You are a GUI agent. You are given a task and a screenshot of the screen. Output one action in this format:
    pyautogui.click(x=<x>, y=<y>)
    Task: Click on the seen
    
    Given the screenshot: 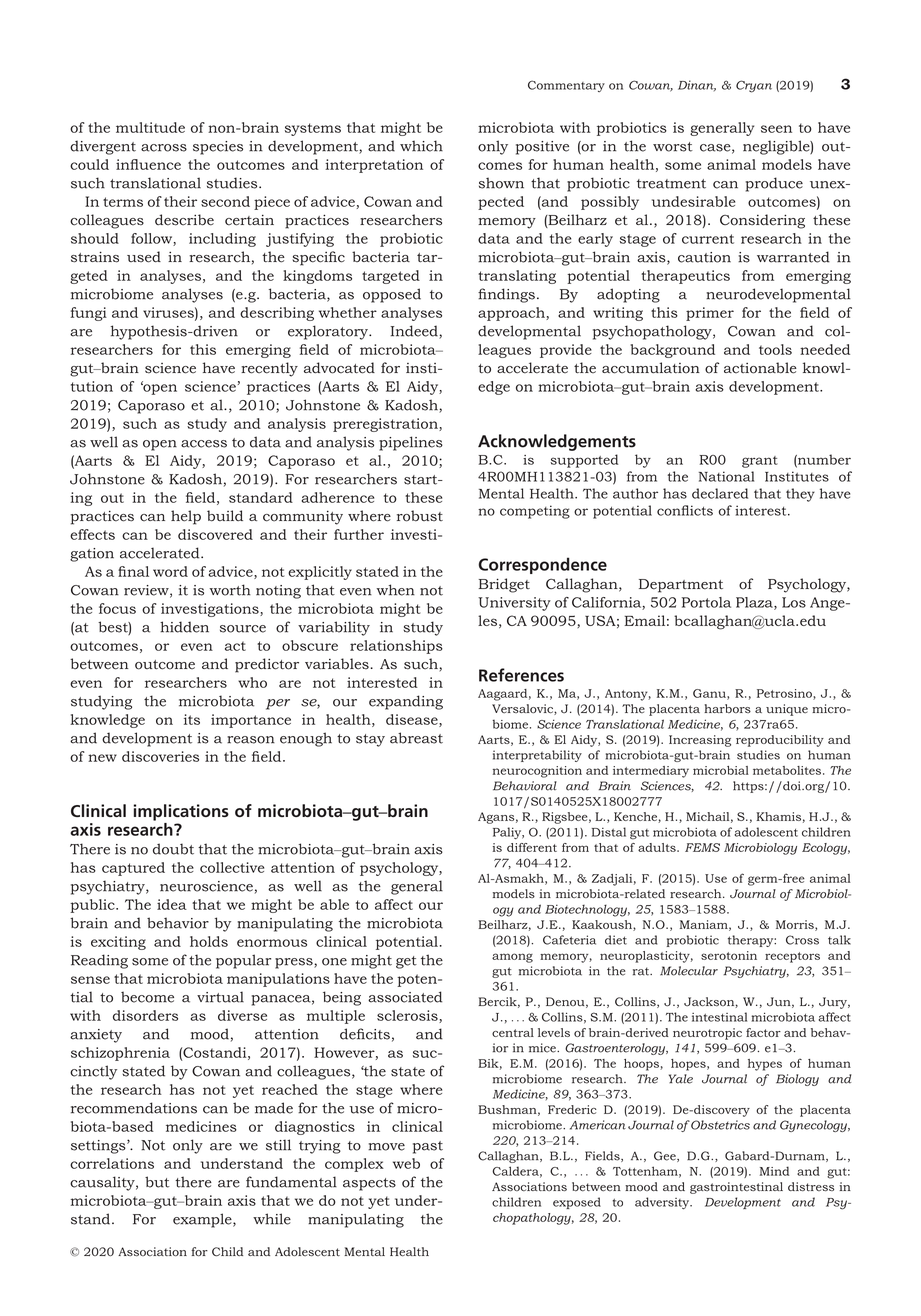 What is the action you would take?
    pyautogui.click(x=776, y=129)
